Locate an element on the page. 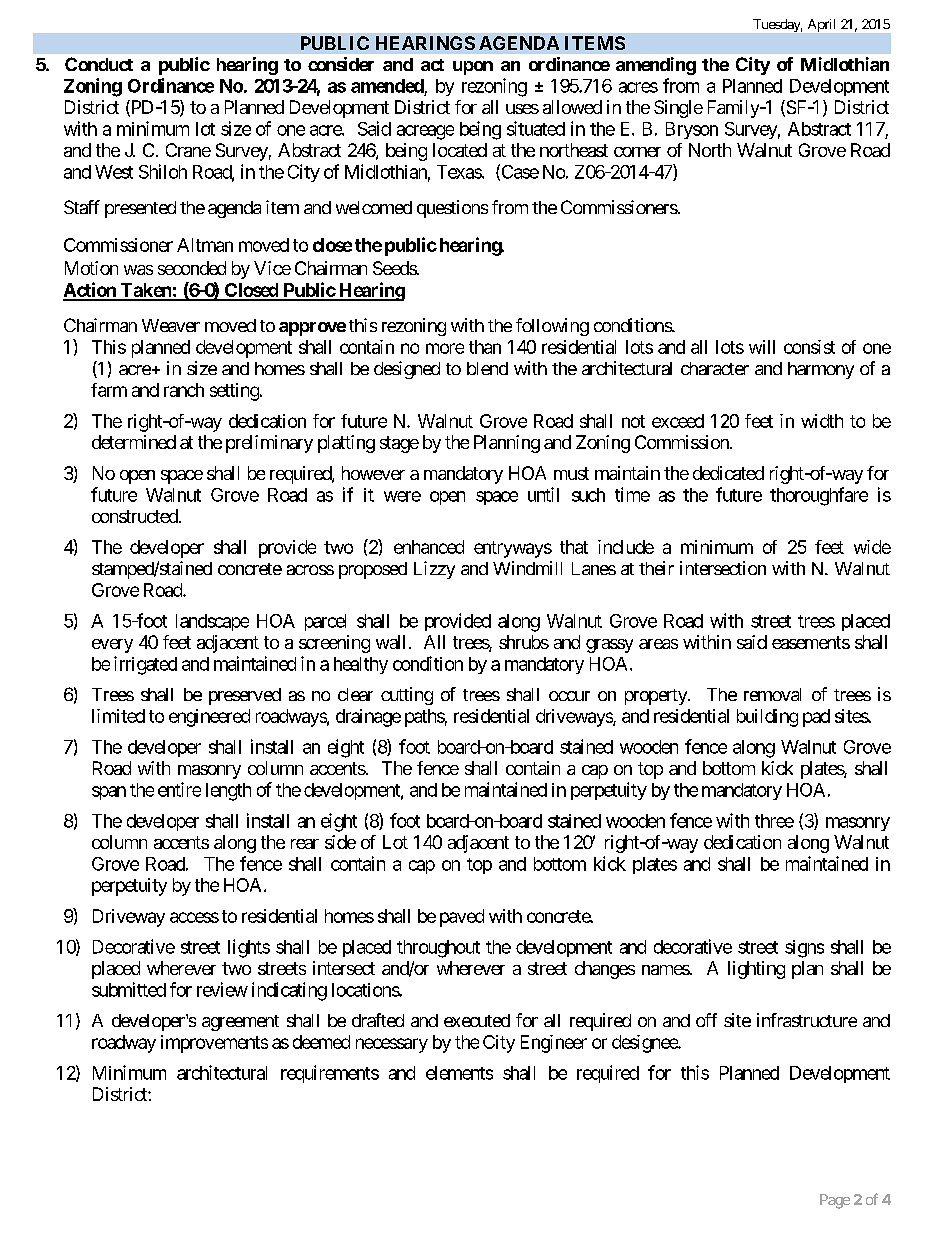  stage is located at coordinates (399, 444).
